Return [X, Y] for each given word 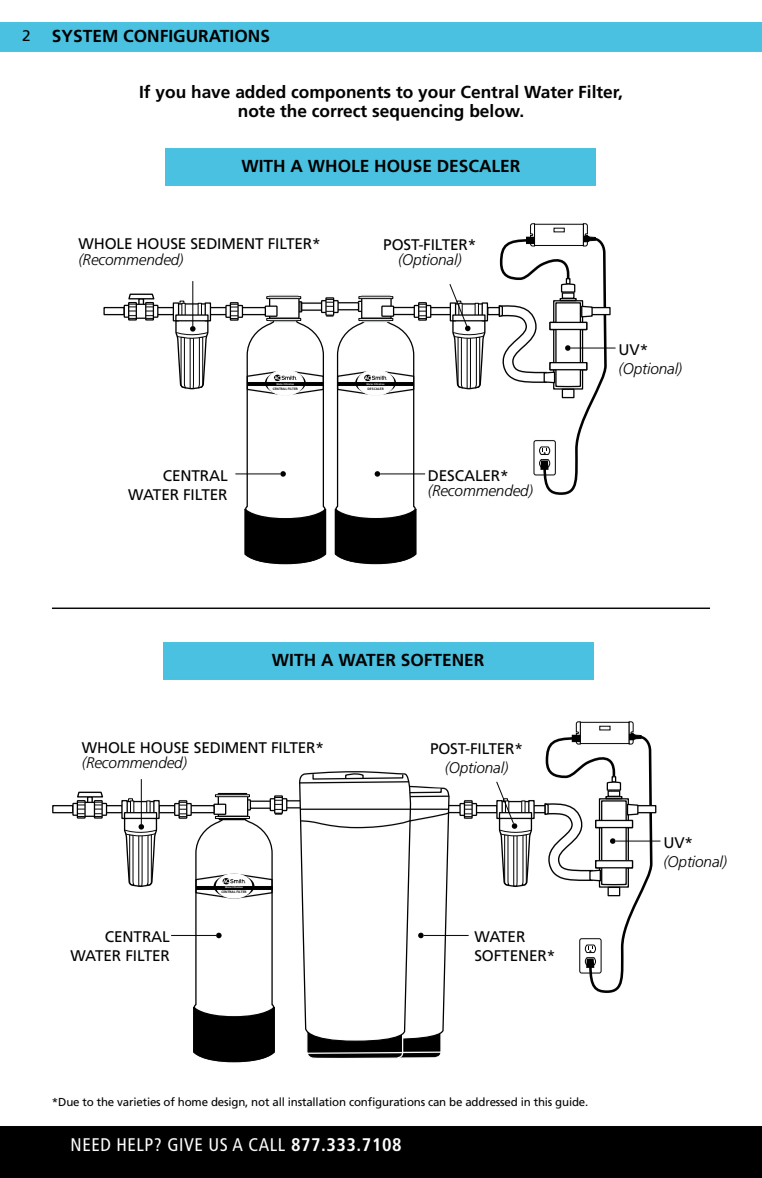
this [542, 1101]
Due [68, 1102]
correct [339, 111]
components [341, 94]
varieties [138, 1101]
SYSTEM [84, 36]
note [256, 111]
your [437, 95]
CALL [267, 1144]
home [193, 1101]
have [211, 92]
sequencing [417, 112]
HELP [135, 1144]
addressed [491, 1101]
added [260, 92]
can [437, 1103]
